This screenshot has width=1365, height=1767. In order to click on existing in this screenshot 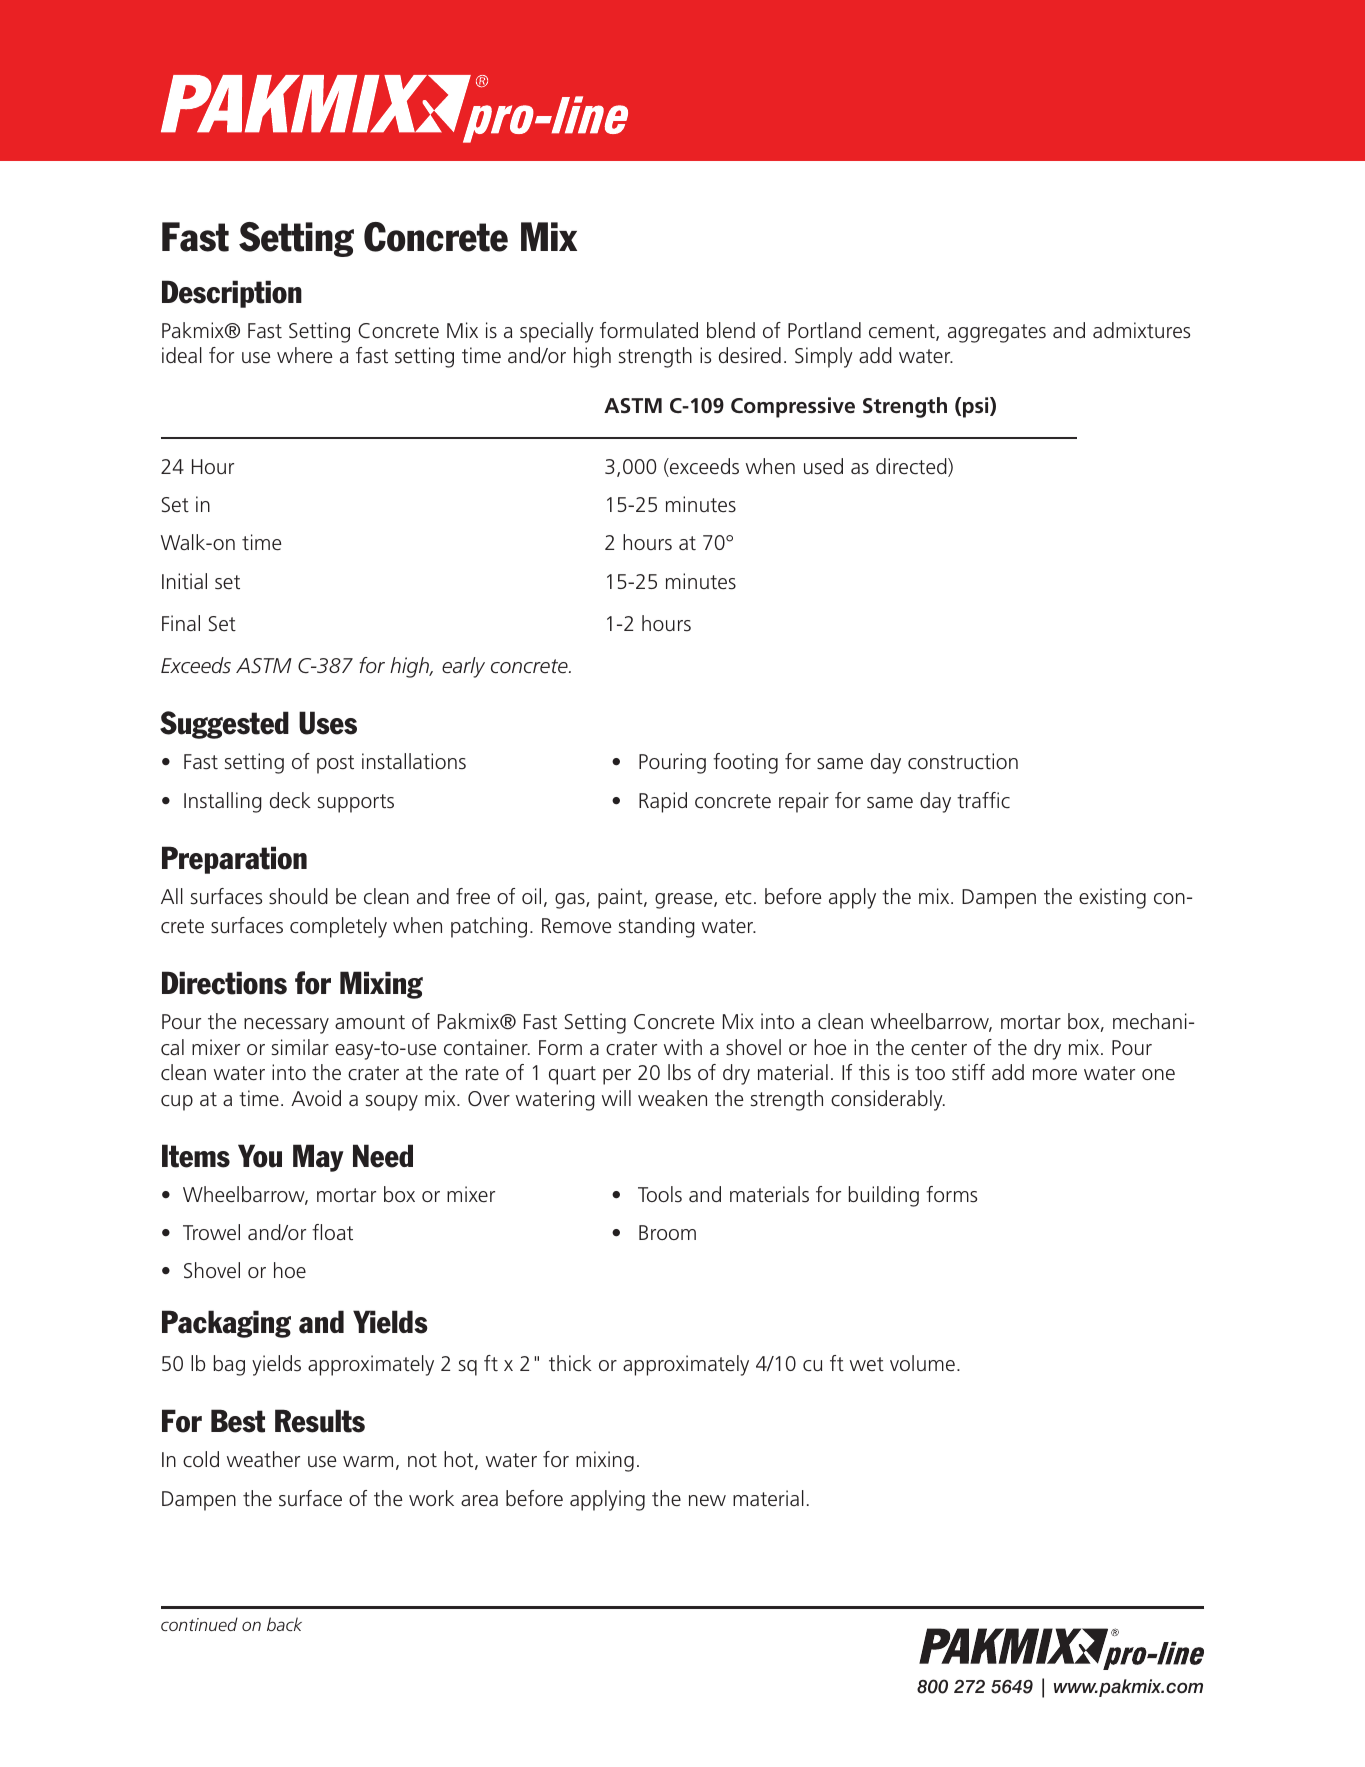, I will do `click(1112, 898)`.
